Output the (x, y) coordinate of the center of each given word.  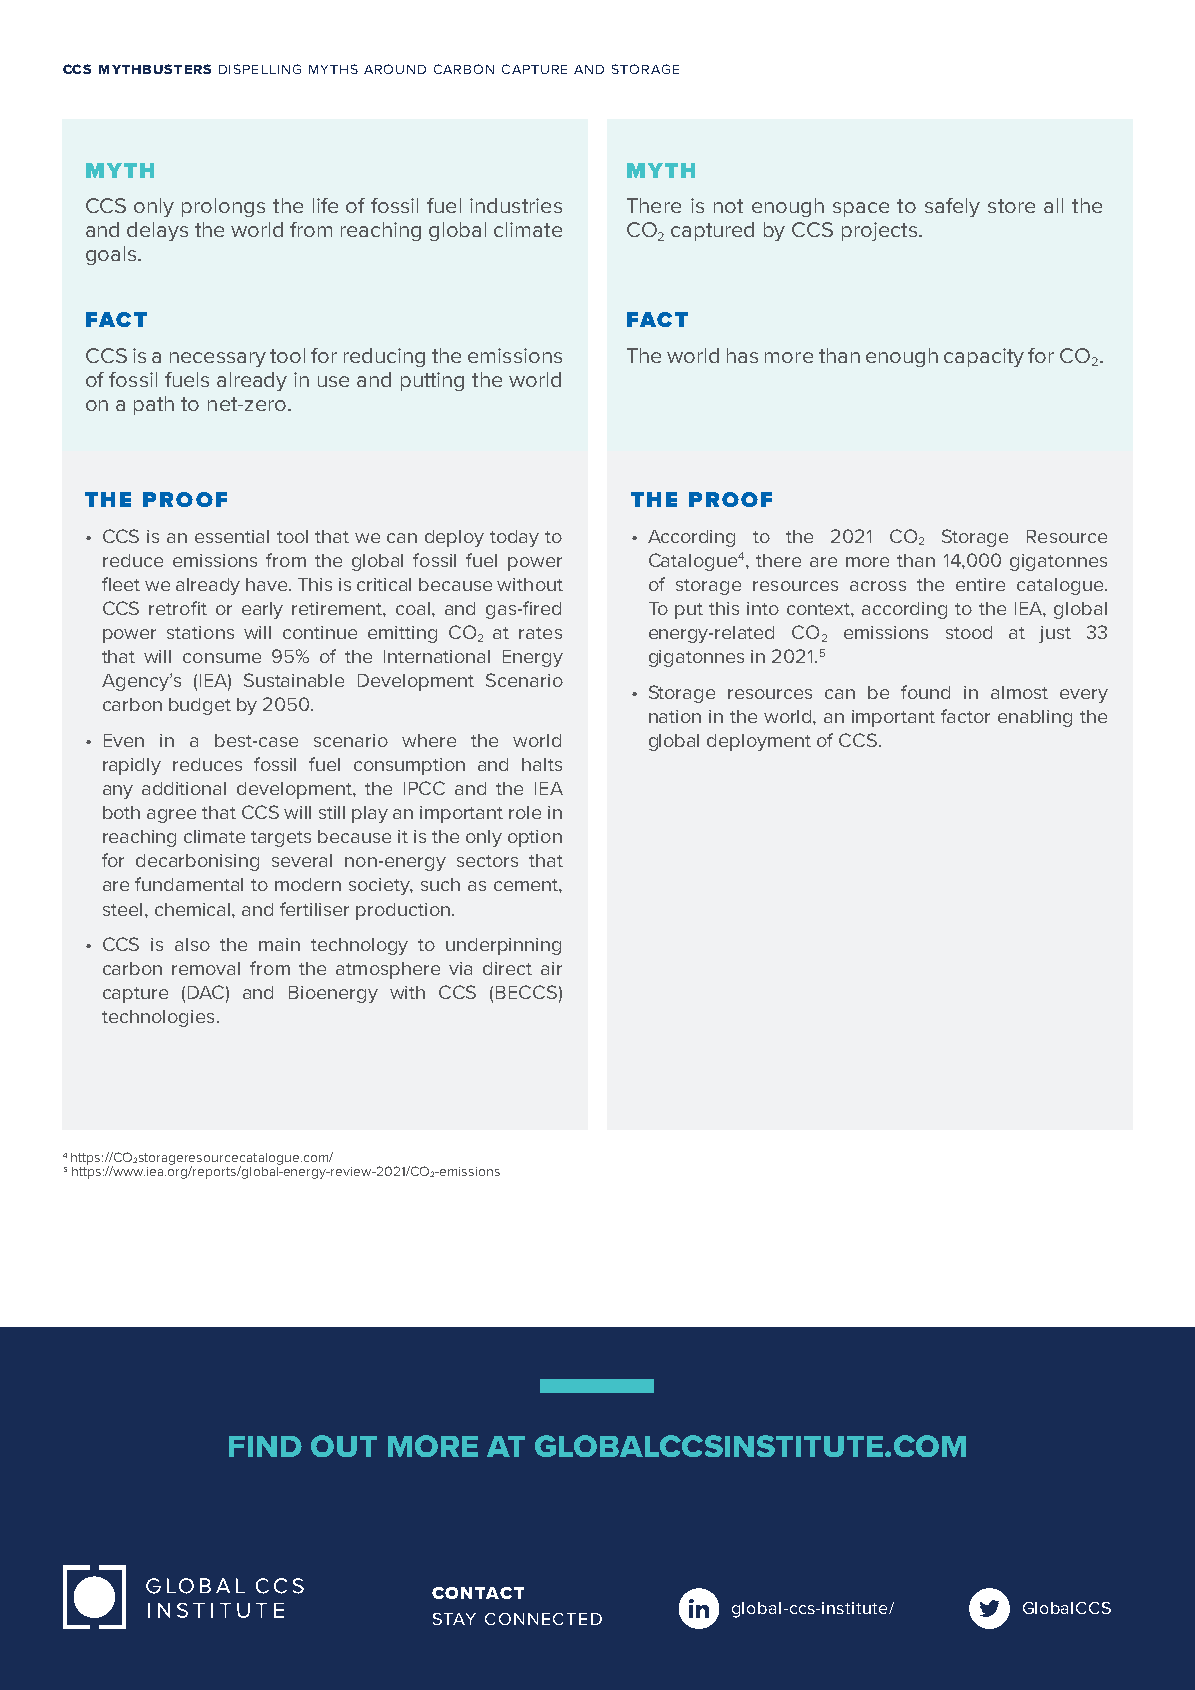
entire (980, 584)
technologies (158, 1018)
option (535, 838)
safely (952, 207)
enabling (1035, 718)
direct (507, 968)
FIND (265, 1446)
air (551, 968)
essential (232, 536)
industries (516, 205)
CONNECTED (543, 1619)
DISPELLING (260, 69)
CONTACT (478, 1593)
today (514, 538)
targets (281, 839)
